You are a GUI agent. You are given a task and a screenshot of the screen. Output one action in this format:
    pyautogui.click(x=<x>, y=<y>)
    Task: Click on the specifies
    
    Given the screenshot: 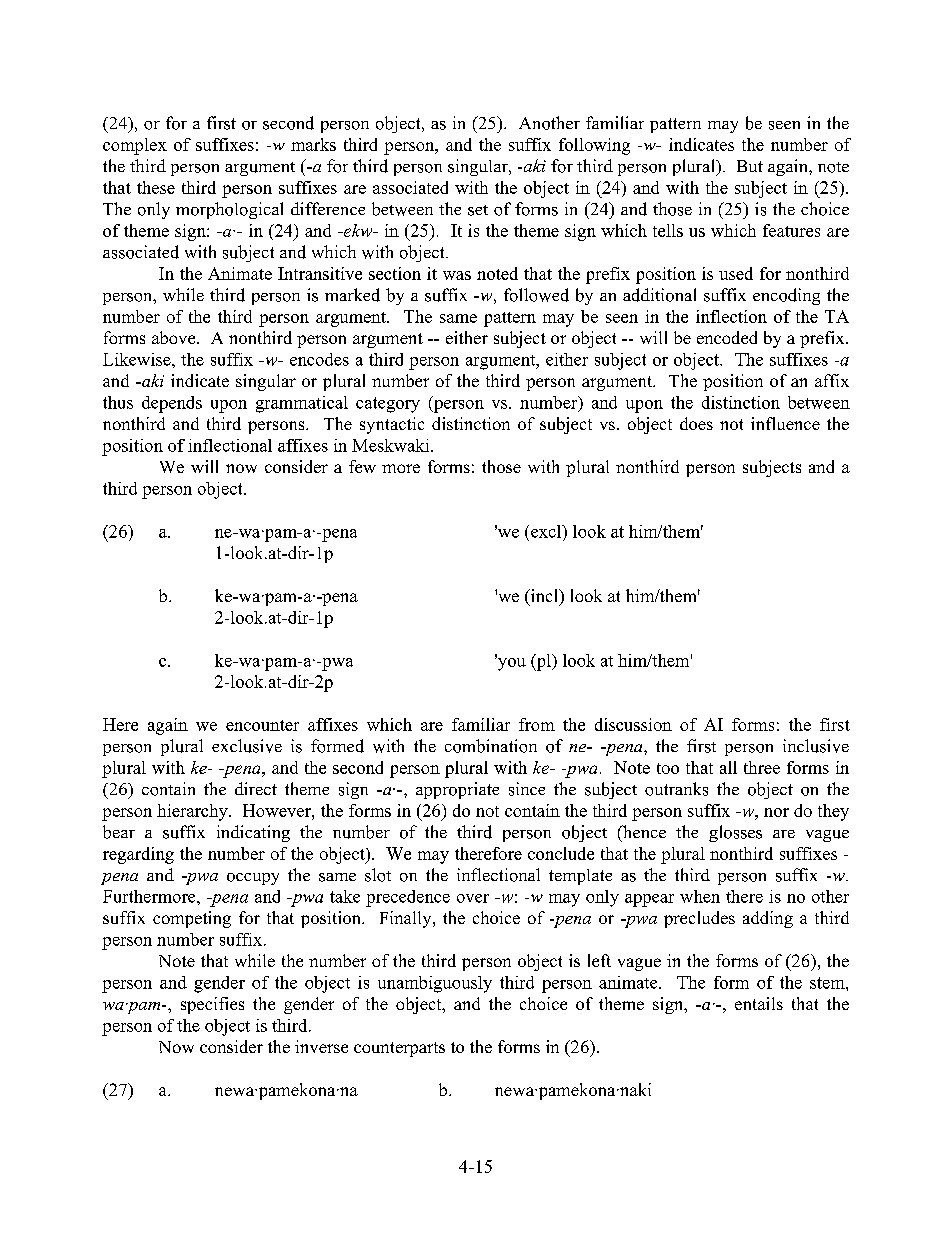 What is the action you would take?
    pyautogui.click(x=212, y=1005)
